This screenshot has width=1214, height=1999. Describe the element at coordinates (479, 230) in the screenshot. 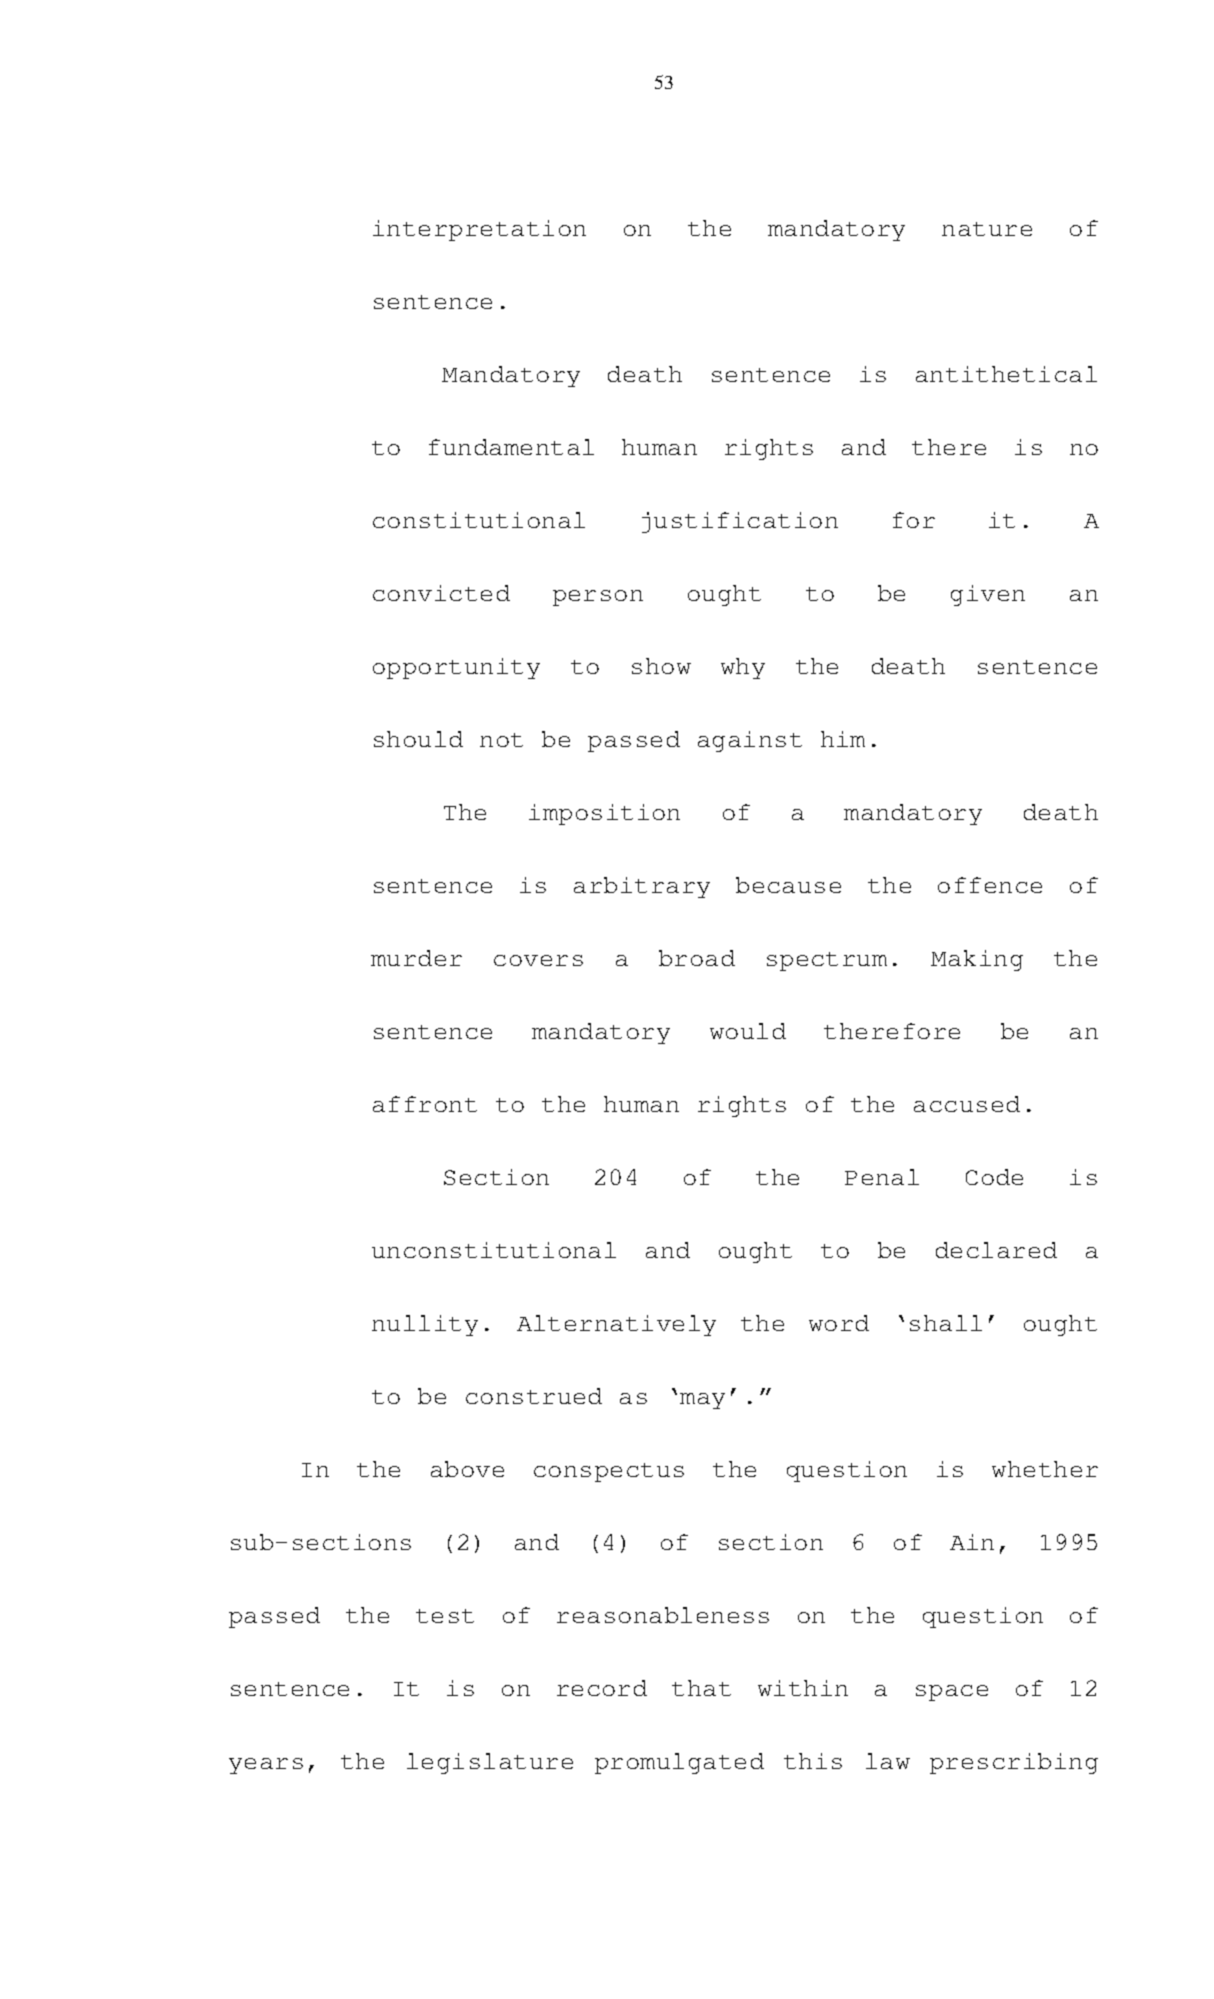

I see `interpretation` at that location.
